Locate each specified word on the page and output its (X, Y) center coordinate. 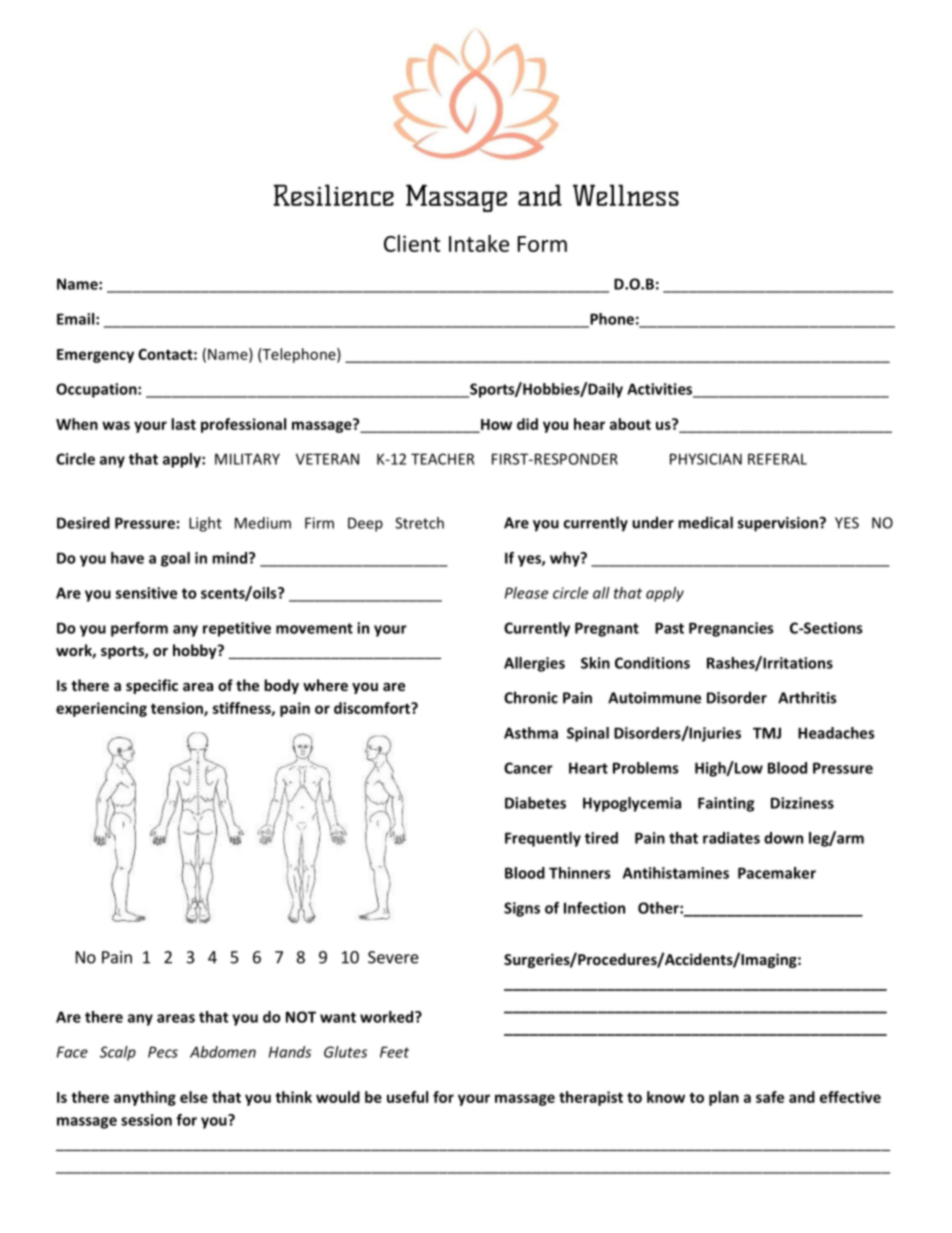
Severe (393, 957)
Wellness (626, 195)
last (183, 424)
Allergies (534, 664)
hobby (196, 651)
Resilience (334, 195)
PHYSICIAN (706, 459)
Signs (522, 909)
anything (145, 1098)
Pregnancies (731, 629)
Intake (479, 243)
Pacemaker (777, 873)
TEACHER (442, 459)
